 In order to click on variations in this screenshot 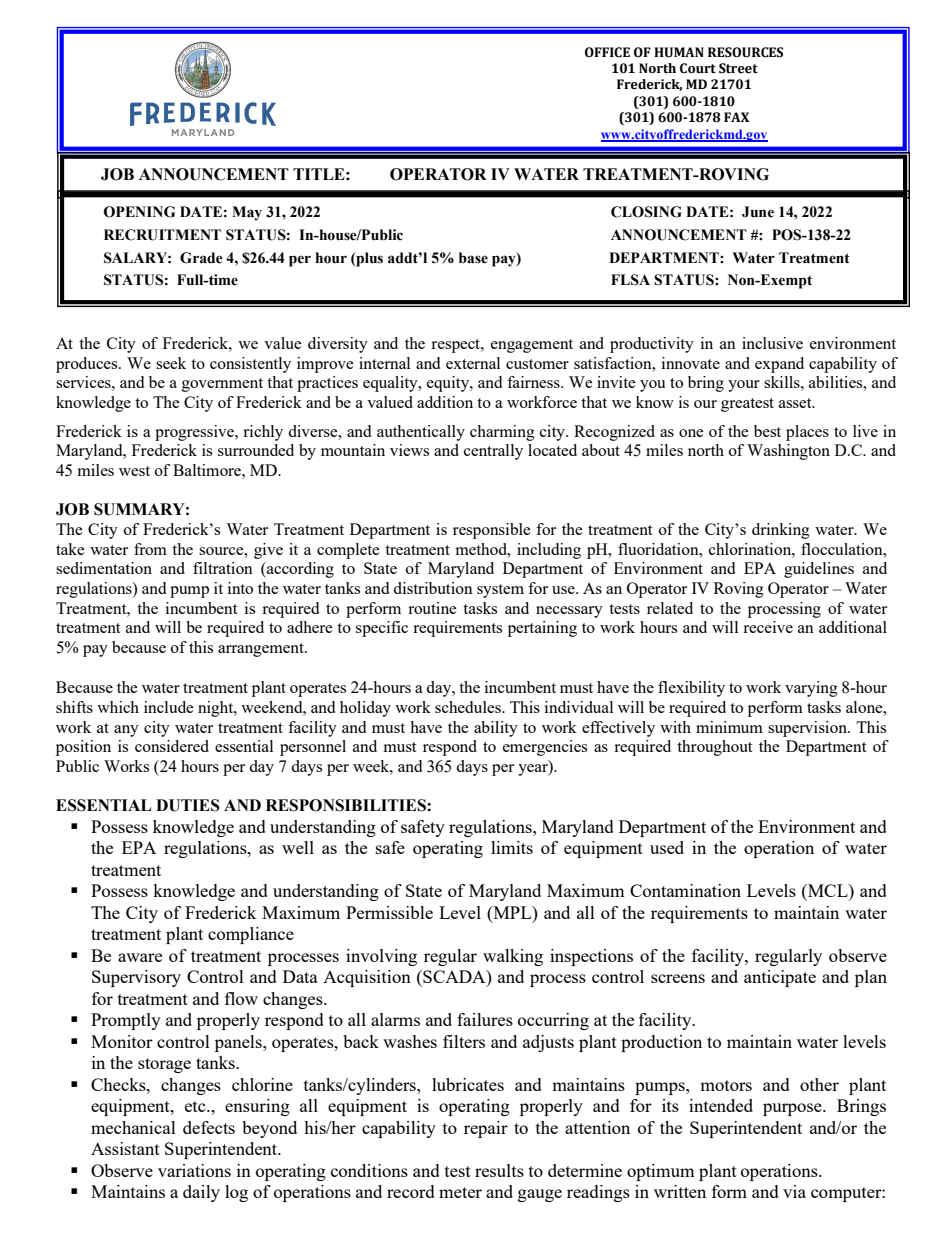, I will do `click(194, 1170)`.
